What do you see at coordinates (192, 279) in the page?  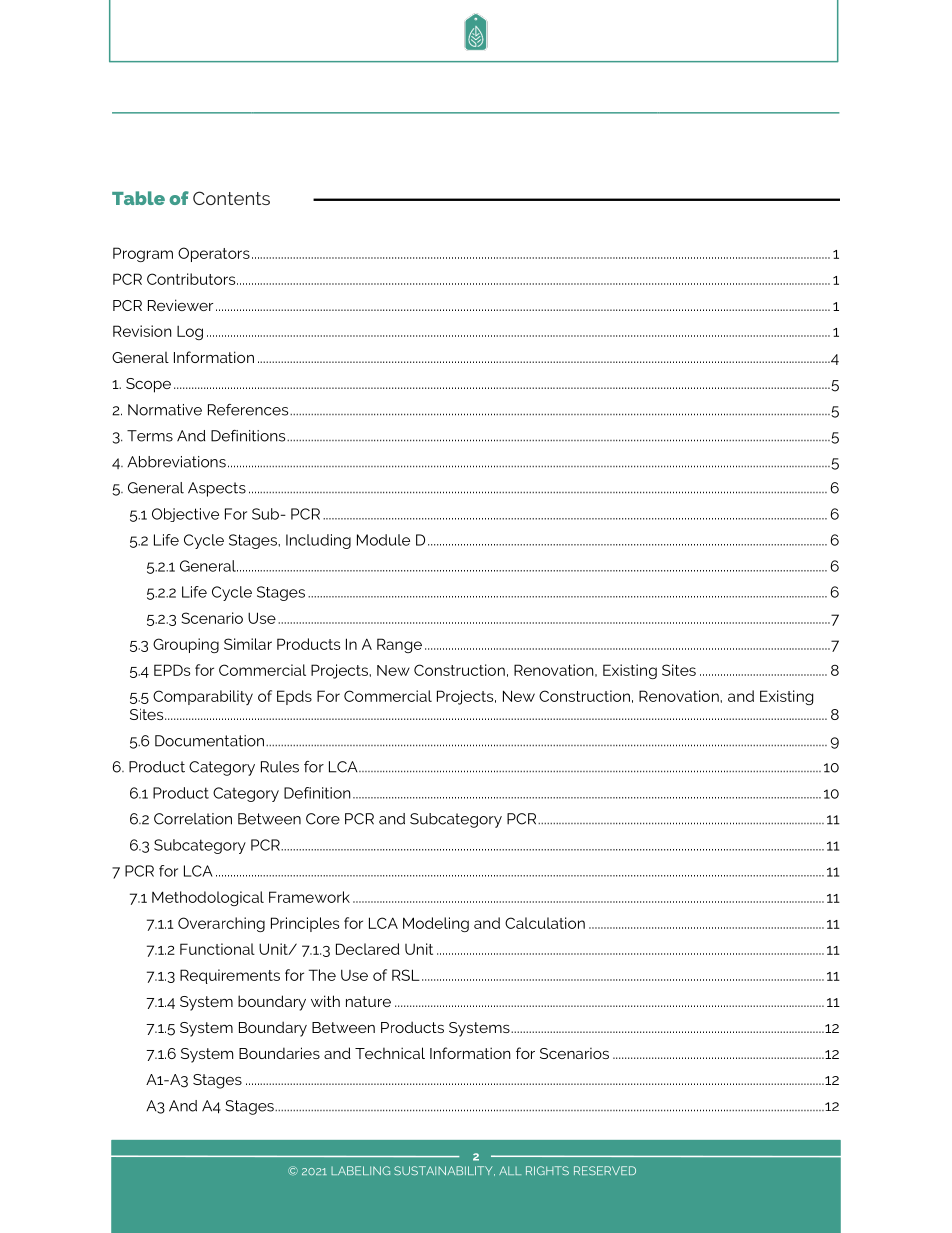 I see `Contributors` at bounding box center [192, 279].
